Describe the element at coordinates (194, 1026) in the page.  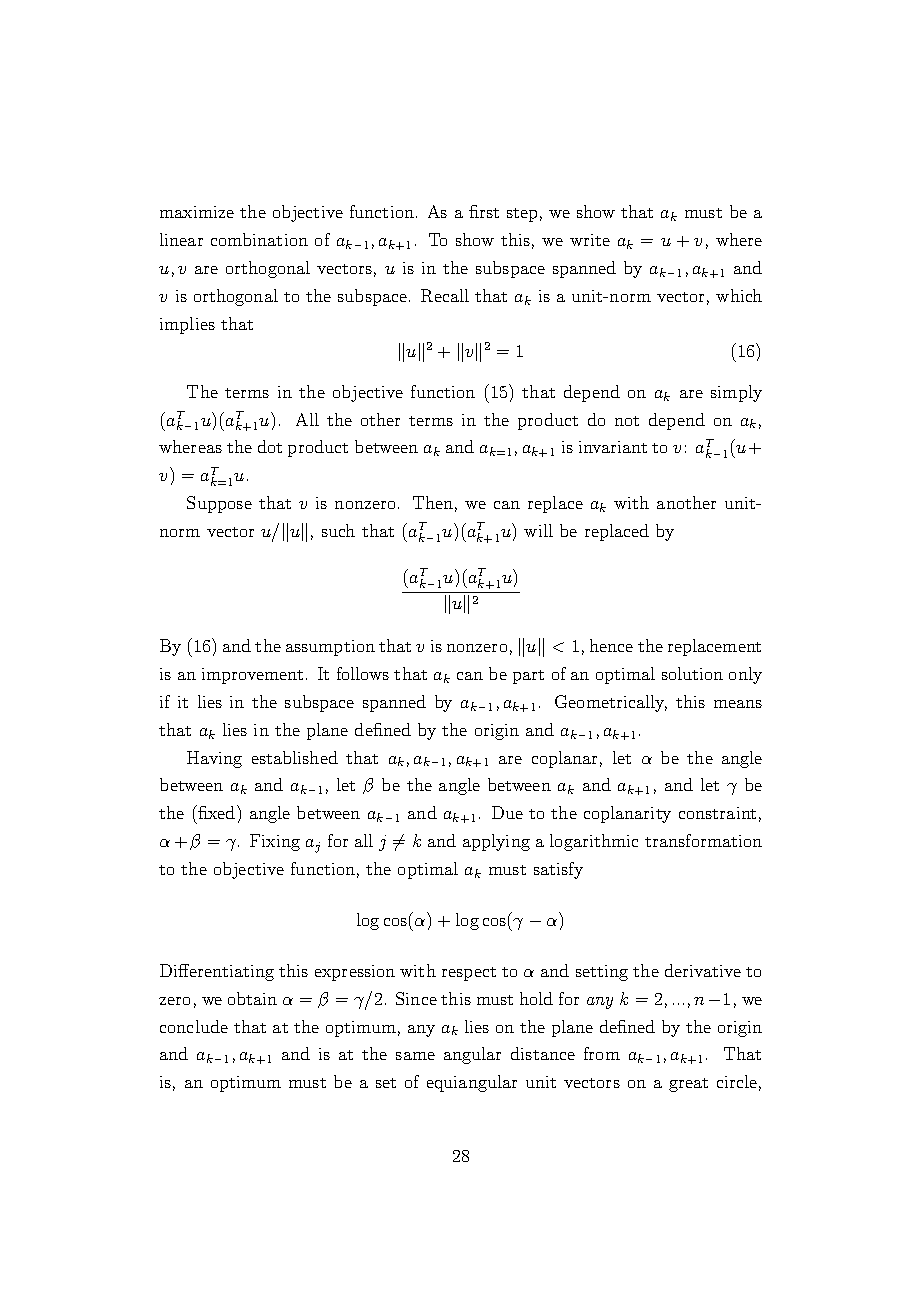
I see `conclude` at that location.
